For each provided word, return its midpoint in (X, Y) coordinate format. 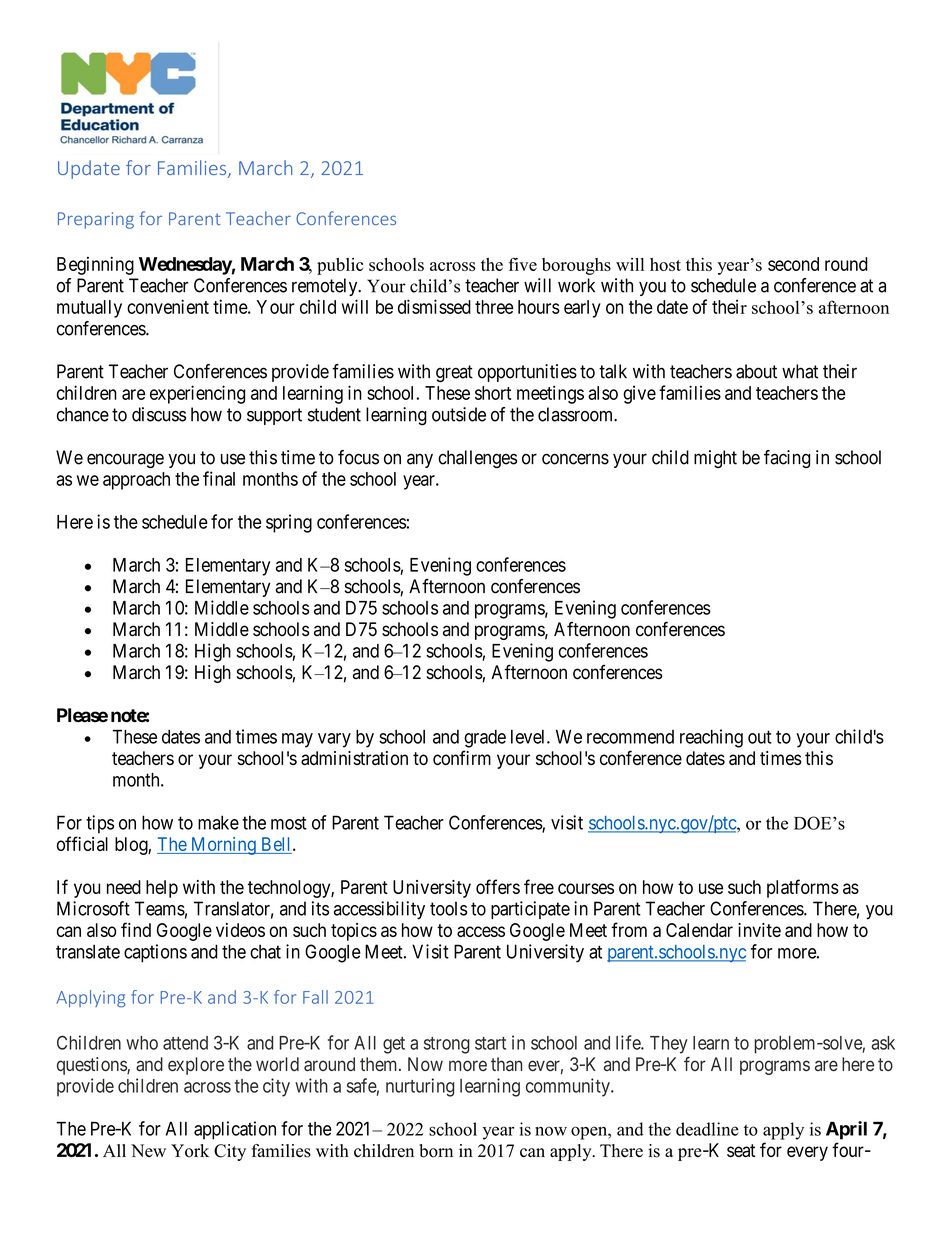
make (218, 822)
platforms (803, 888)
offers (498, 886)
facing (787, 459)
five (522, 264)
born (436, 1151)
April (846, 1130)
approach (136, 481)
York (190, 1151)
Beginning (95, 265)
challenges (477, 459)
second (793, 264)
